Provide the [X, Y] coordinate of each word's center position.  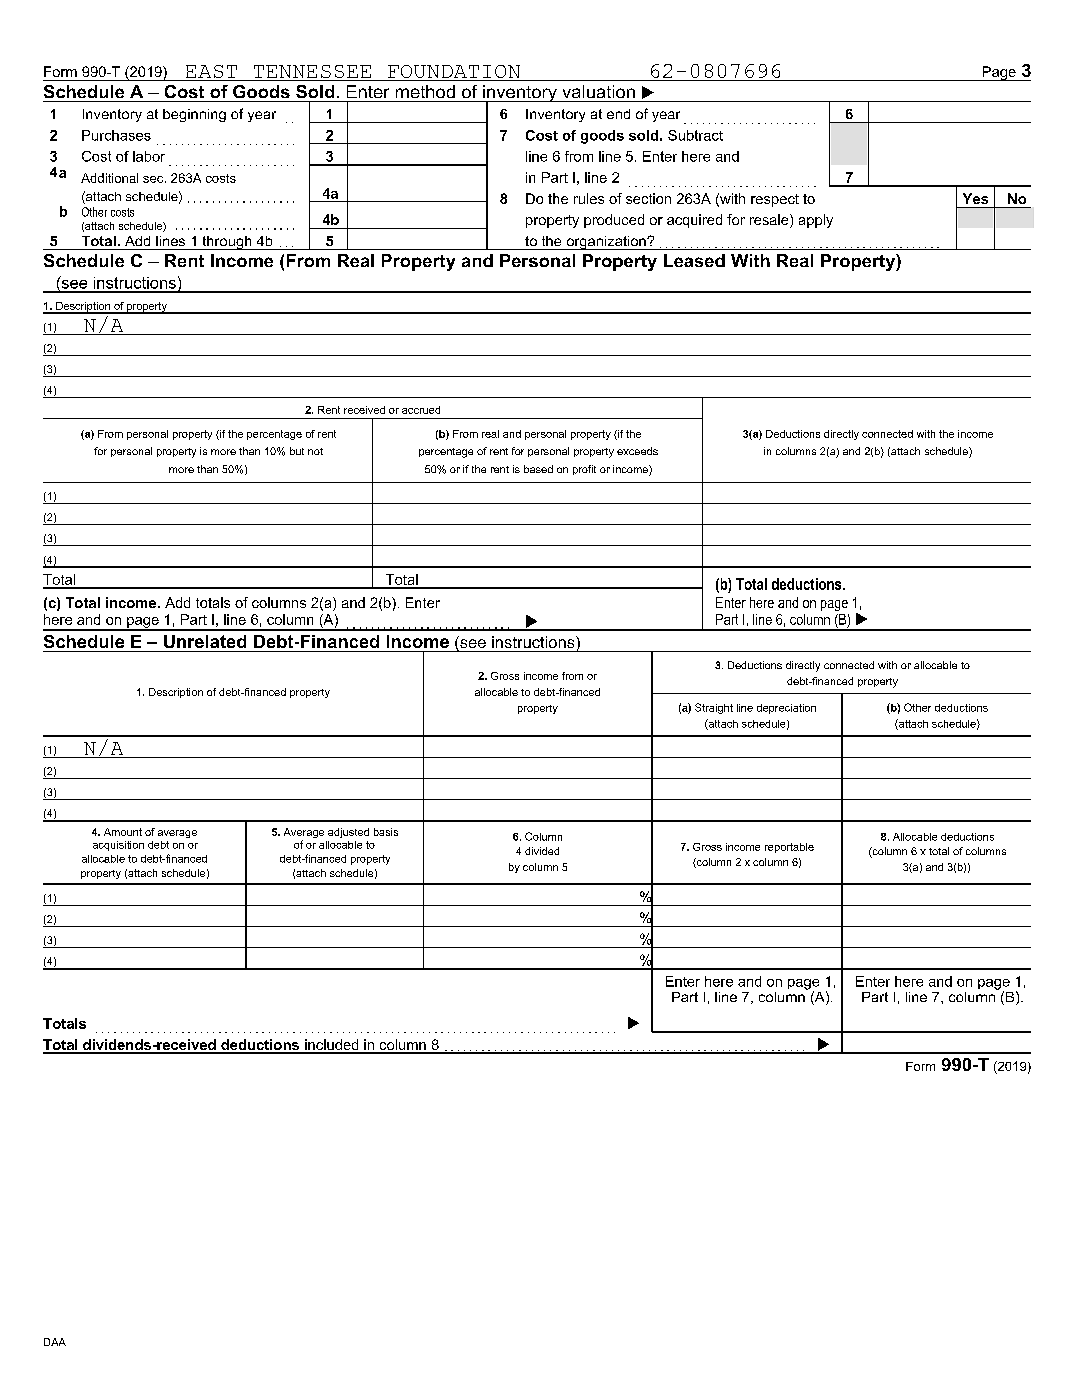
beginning [194, 115]
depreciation [786, 709]
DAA [55, 1342]
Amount [123, 832]
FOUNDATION [454, 71]
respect [775, 200]
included [332, 1046]
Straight [714, 708]
